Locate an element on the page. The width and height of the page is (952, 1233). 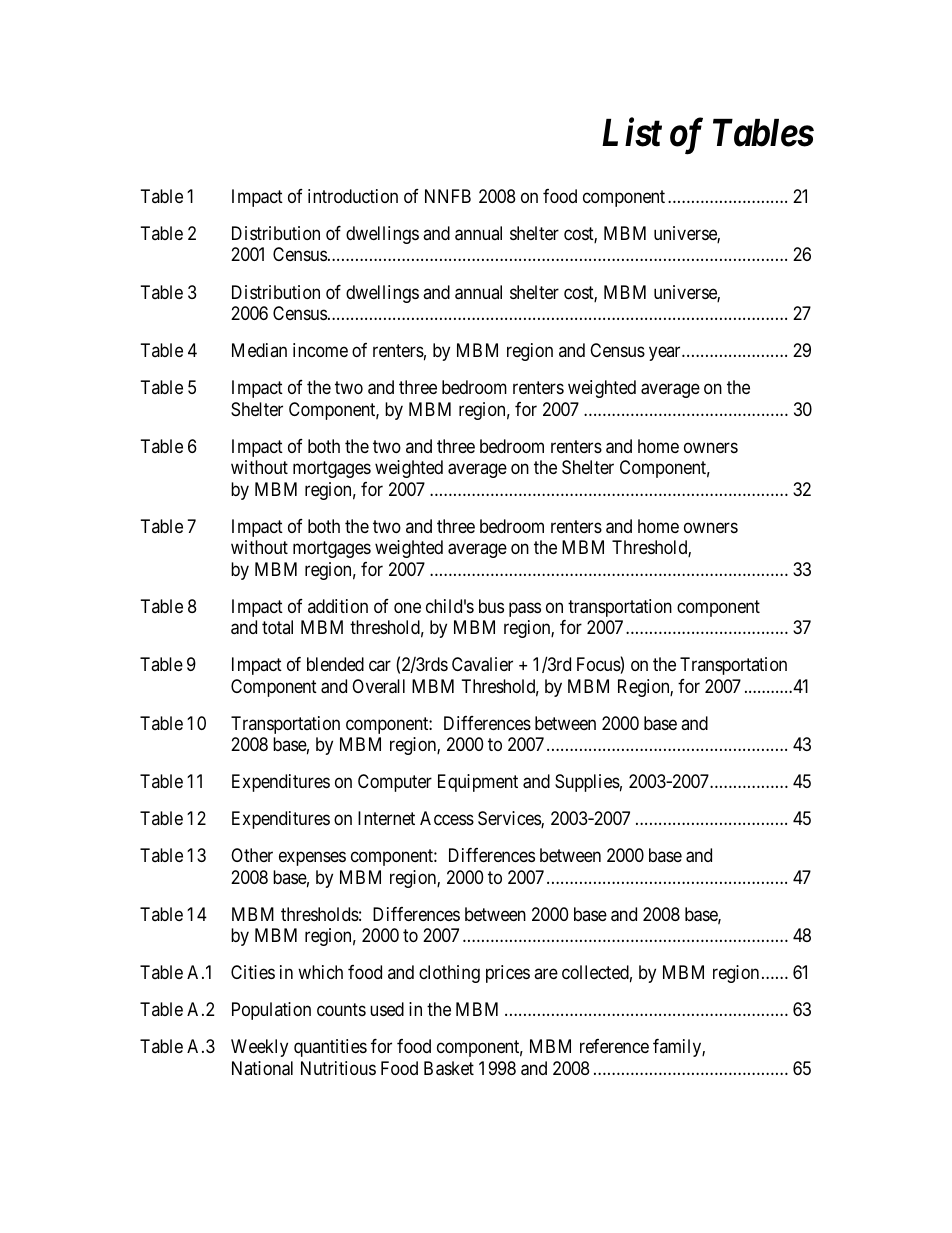
expenses is located at coordinates (312, 859).
